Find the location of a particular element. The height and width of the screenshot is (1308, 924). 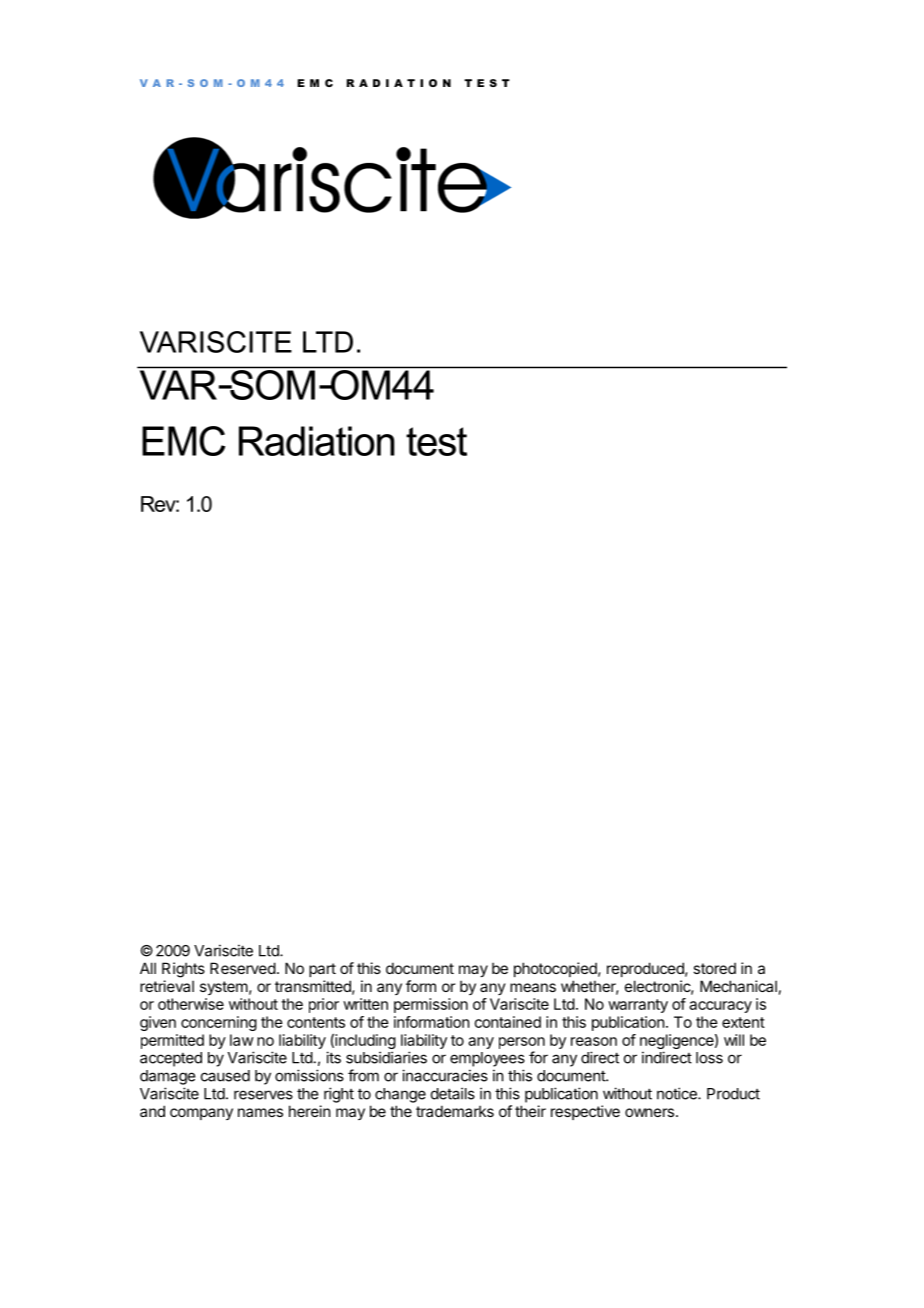

caused is located at coordinates (225, 1076).
